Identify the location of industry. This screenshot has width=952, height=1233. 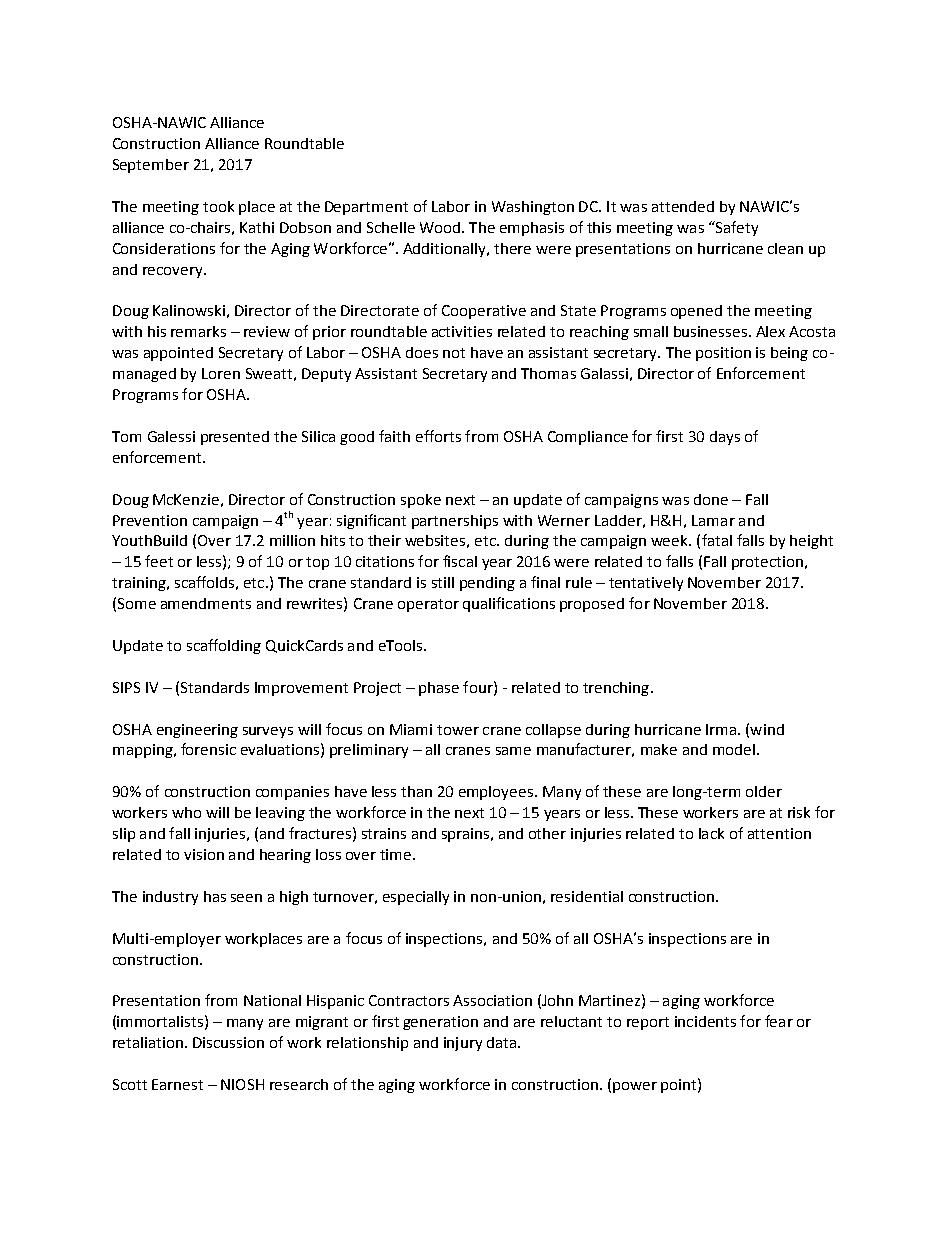
(170, 898).
